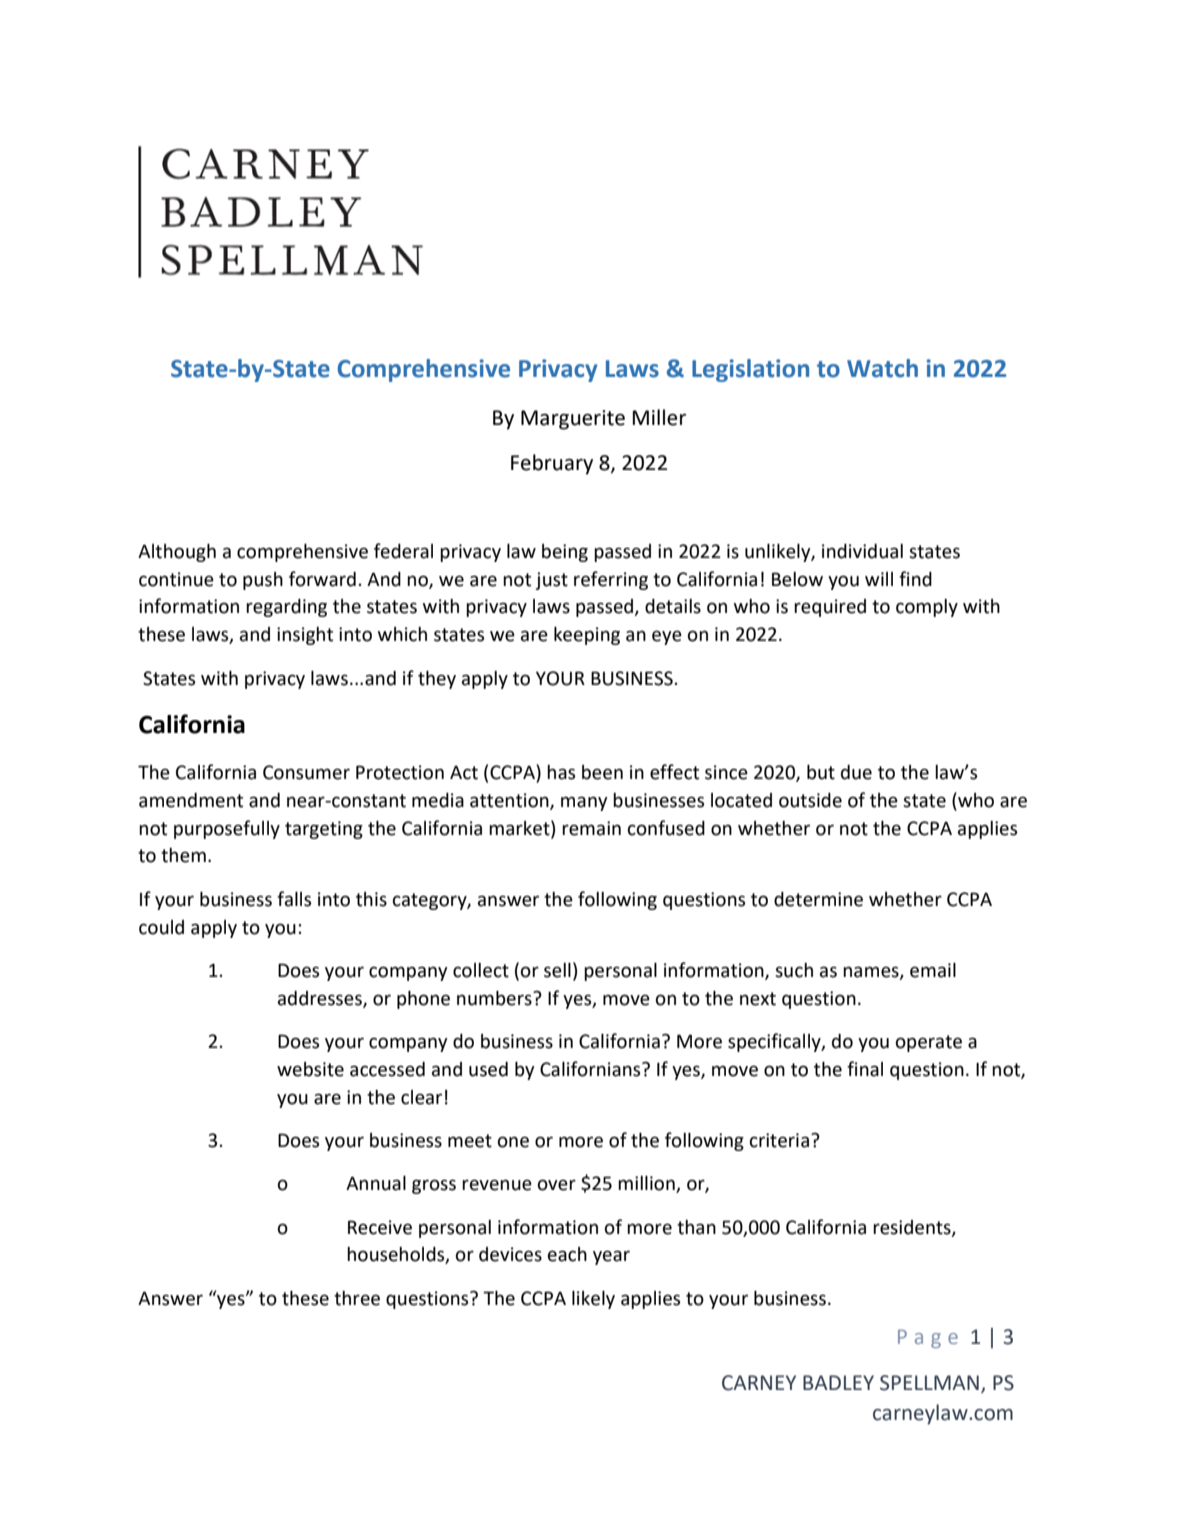 The width and height of the page is (1178, 1524). Describe the element at coordinates (567, 1254) in the page. I see `each` at that location.
